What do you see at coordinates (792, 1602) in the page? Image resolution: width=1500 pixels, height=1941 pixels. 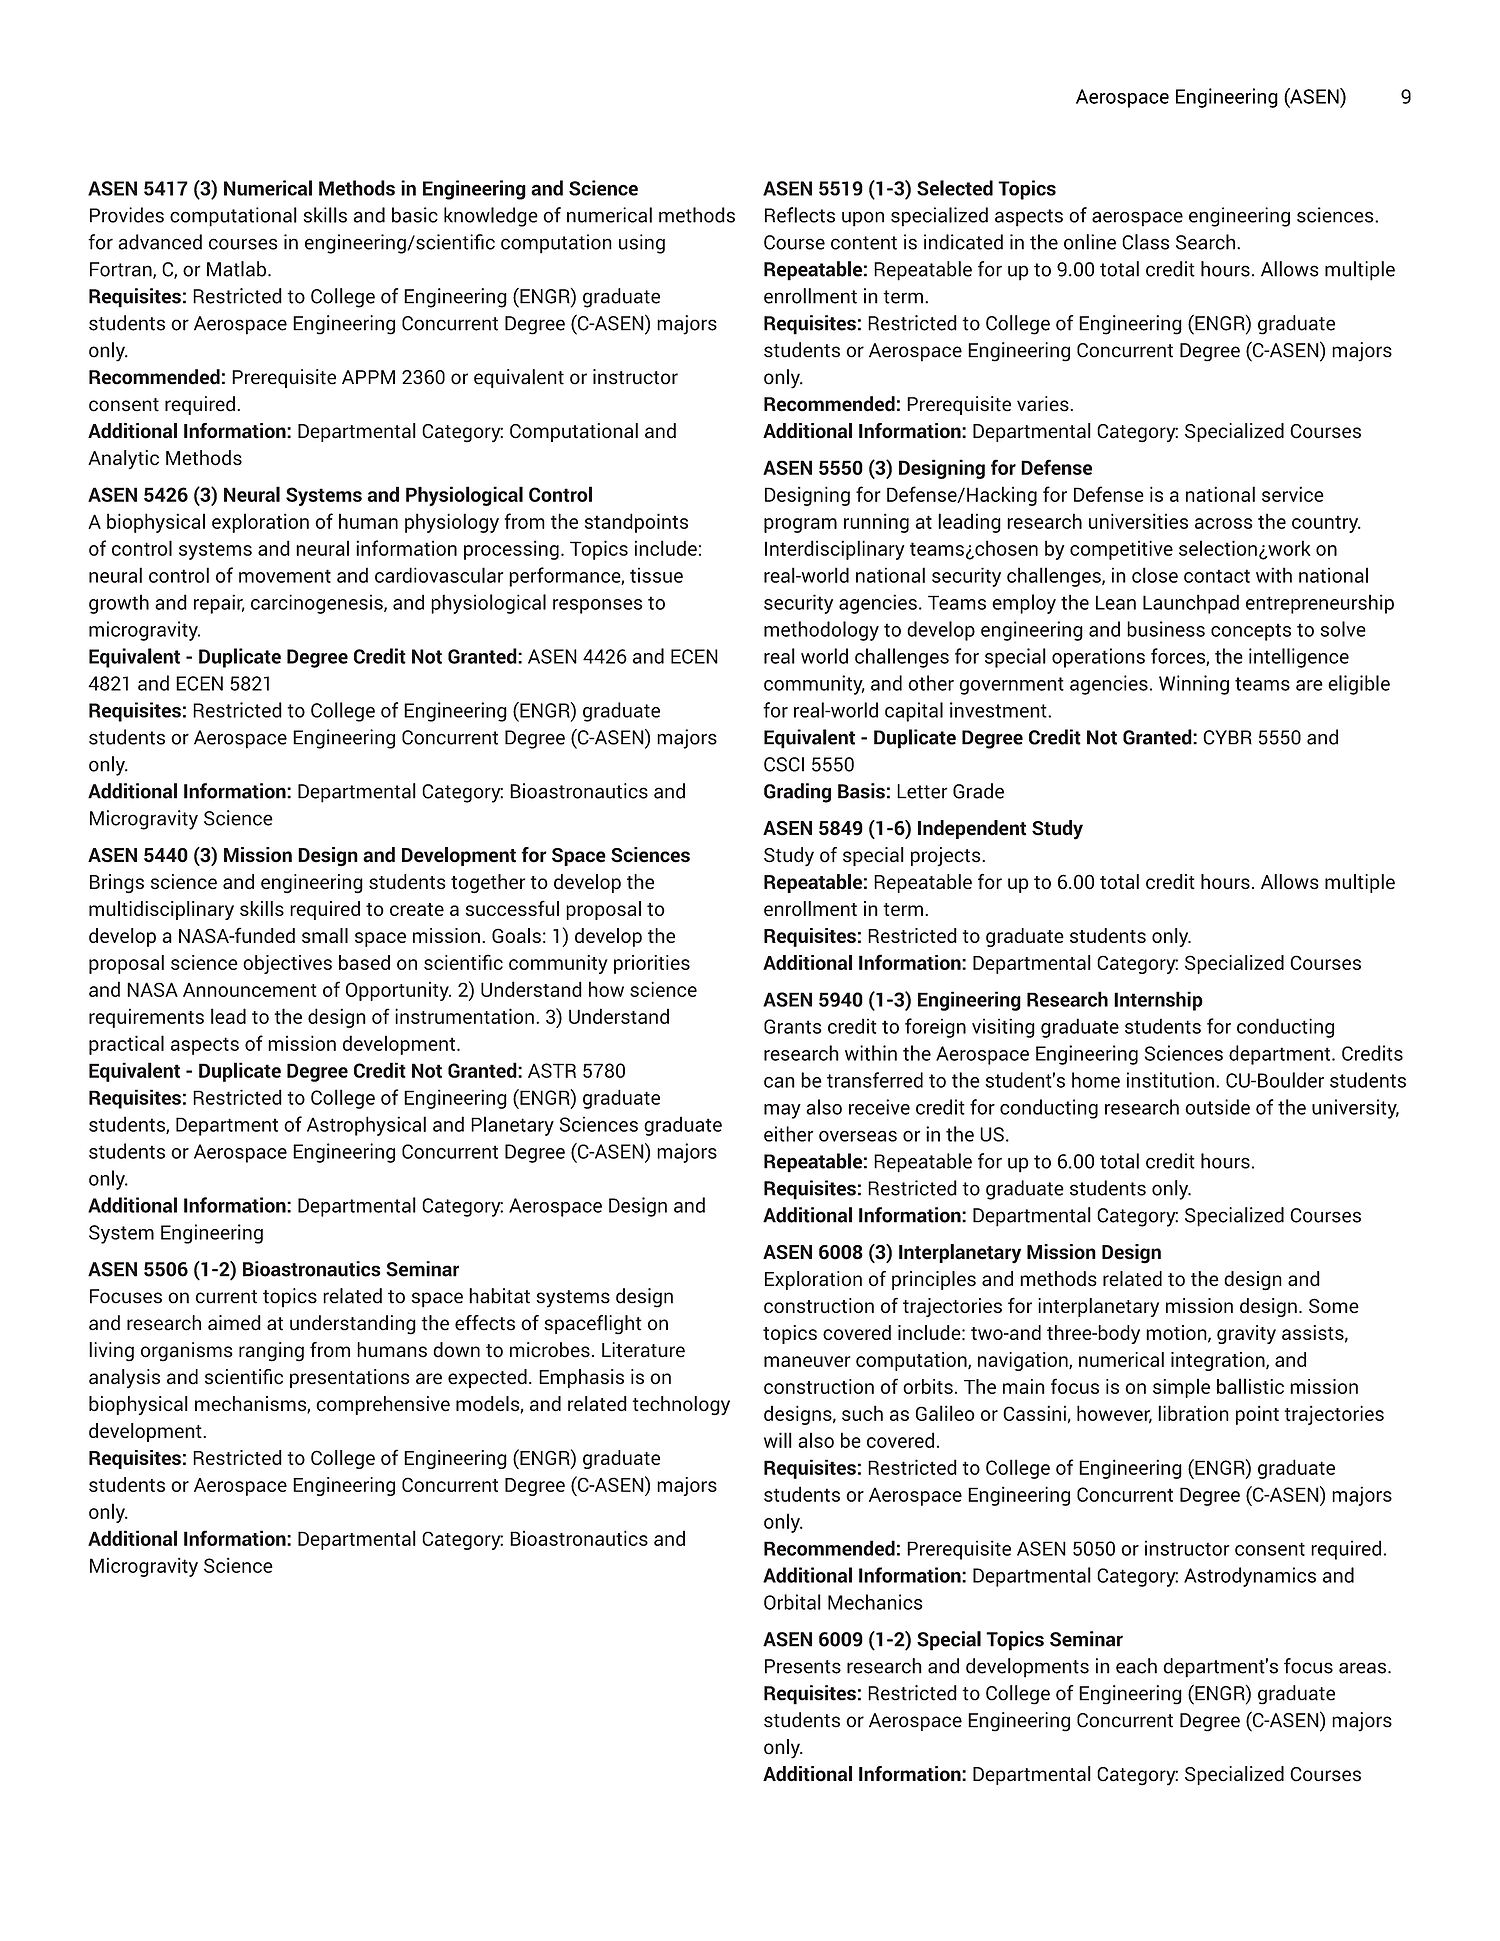 I see `Orbital` at bounding box center [792, 1602].
